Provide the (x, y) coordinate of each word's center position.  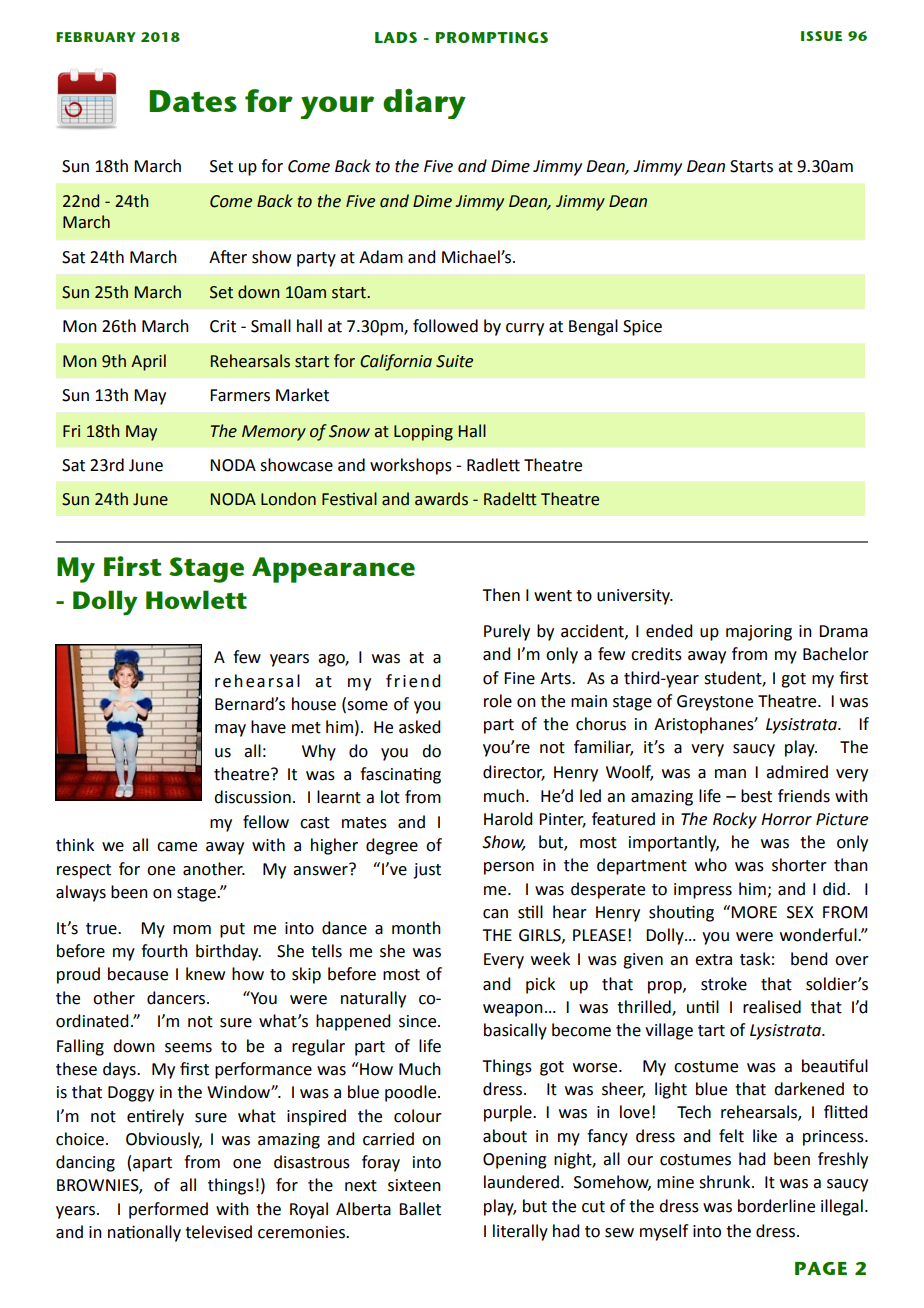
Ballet (420, 1209)
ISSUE (821, 36)
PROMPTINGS (492, 37)
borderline (776, 1206)
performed (168, 1210)
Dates (193, 101)
